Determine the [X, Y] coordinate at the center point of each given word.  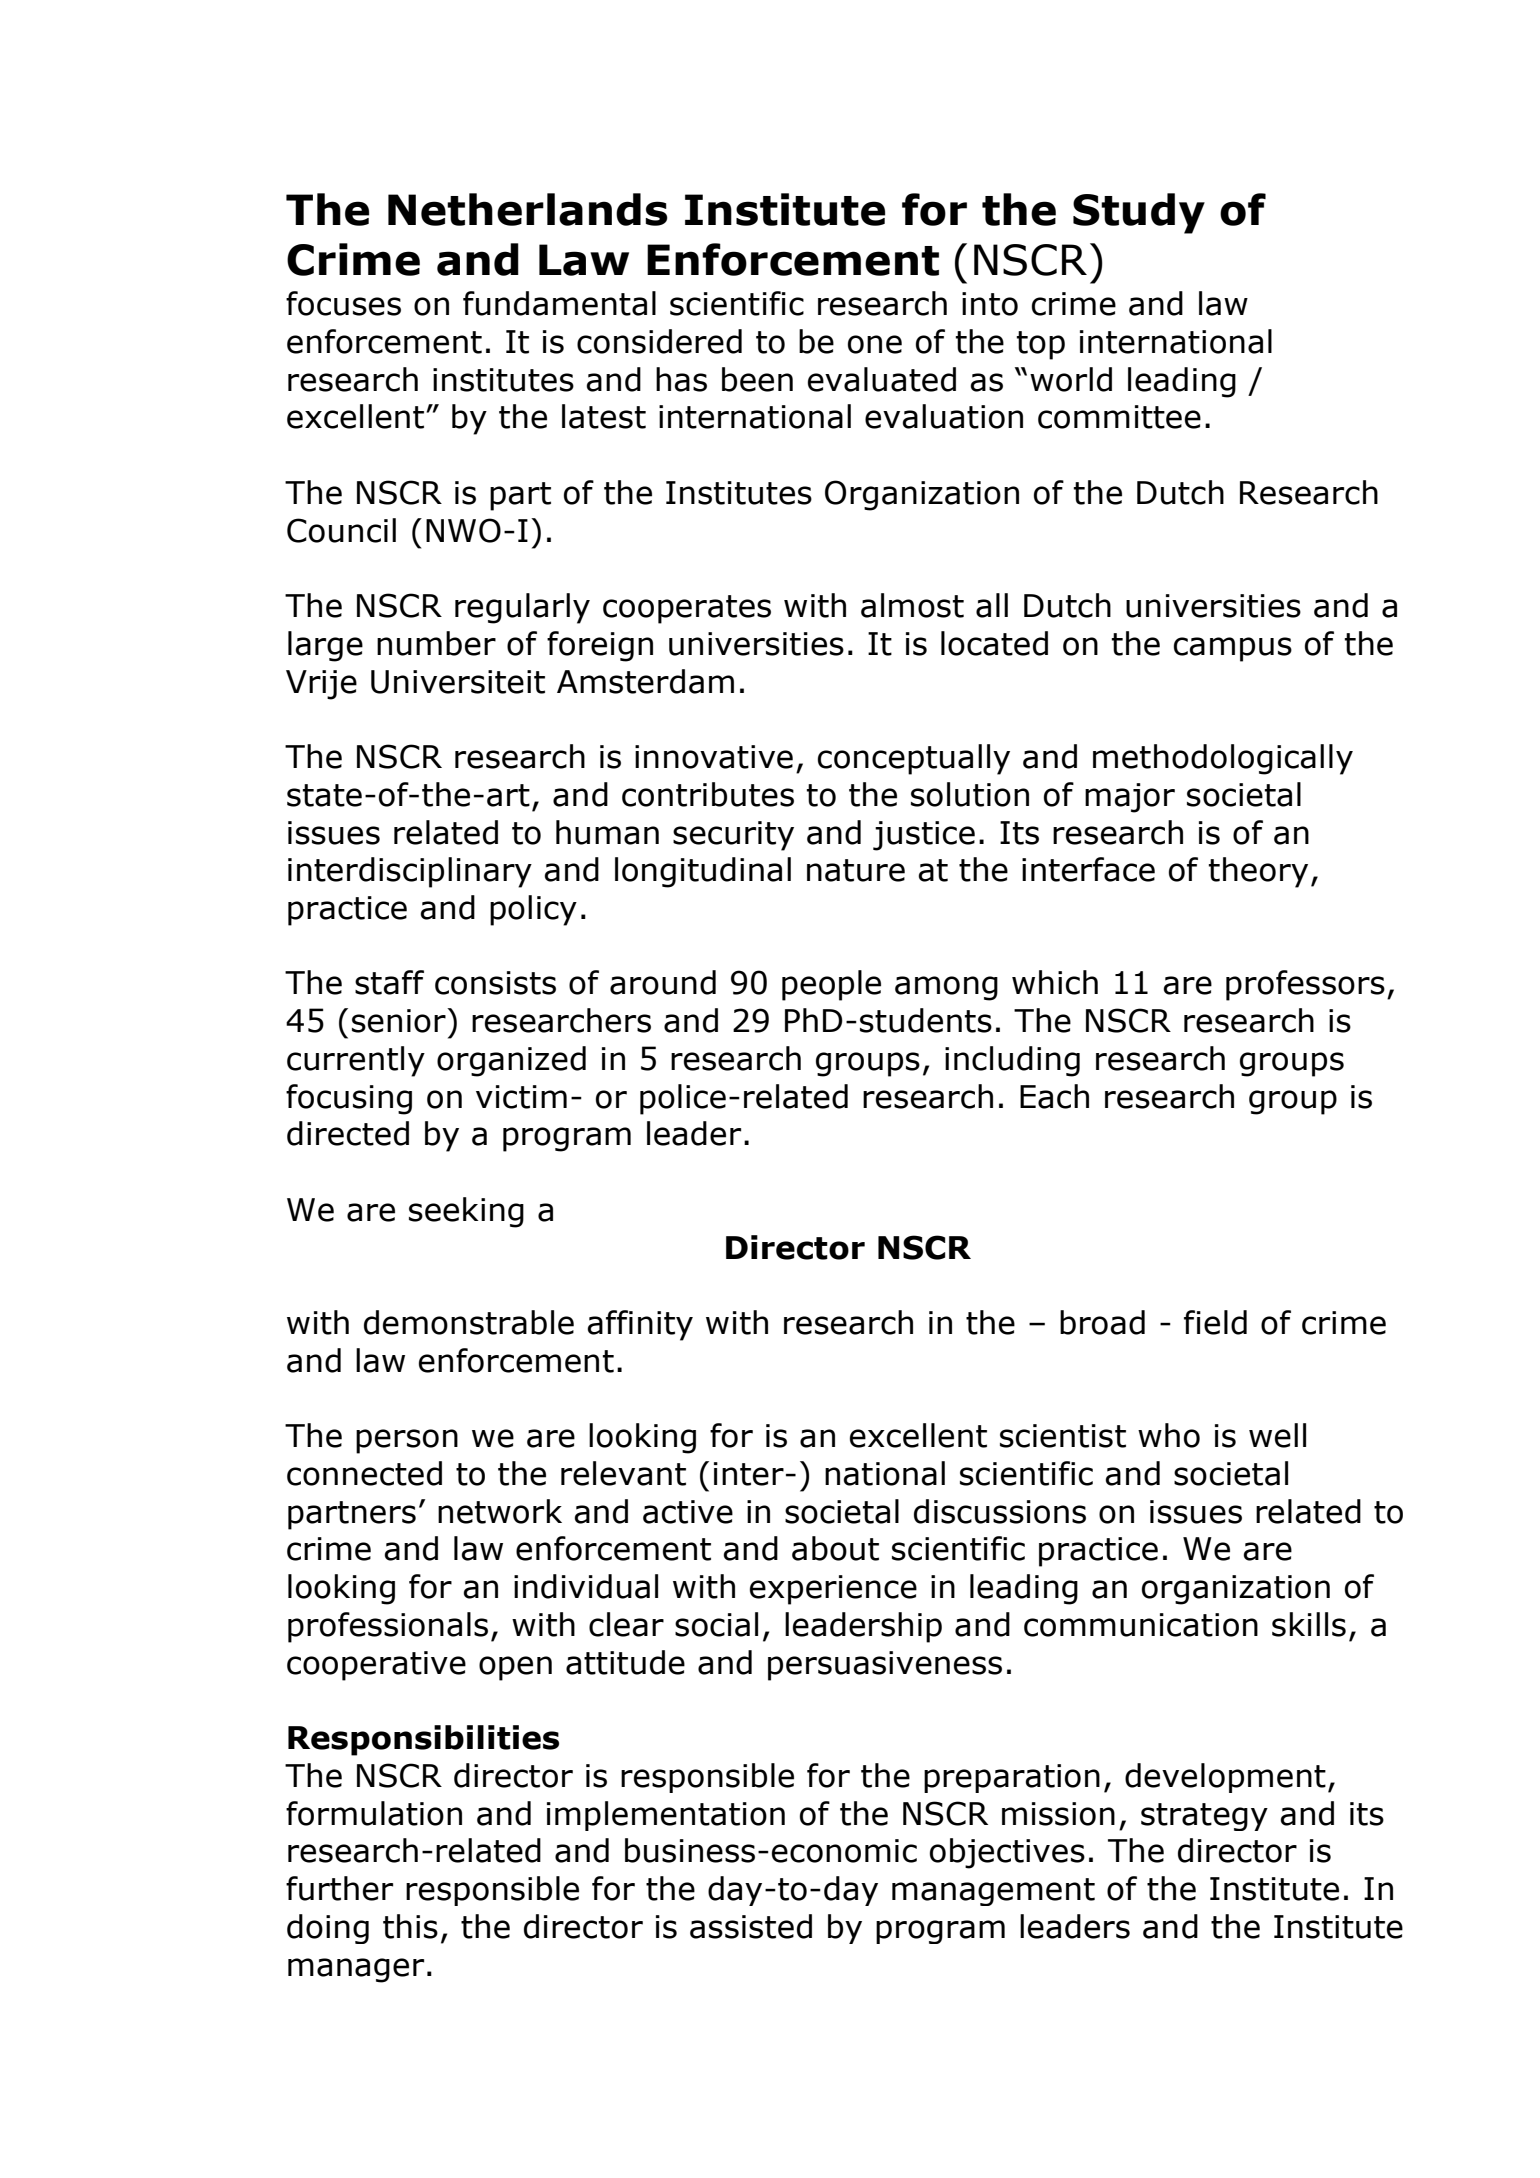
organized [511, 1061]
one [875, 344]
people [831, 985]
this [410, 1926]
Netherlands [528, 209]
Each [1054, 1096]
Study [1139, 213]
